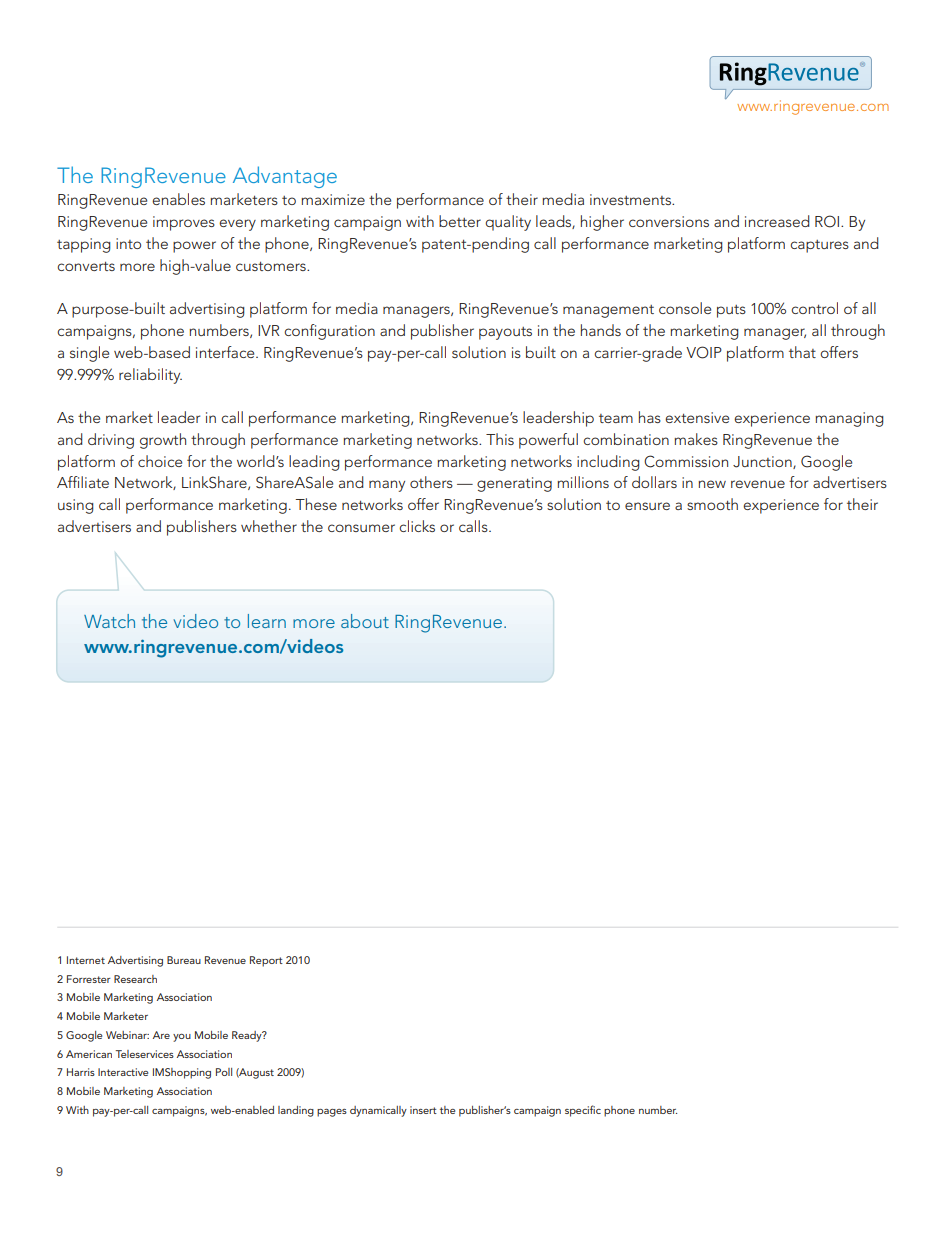  What do you see at coordinates (160, 461) in the image?
I see `choice` at bounding box center [160, 461].
